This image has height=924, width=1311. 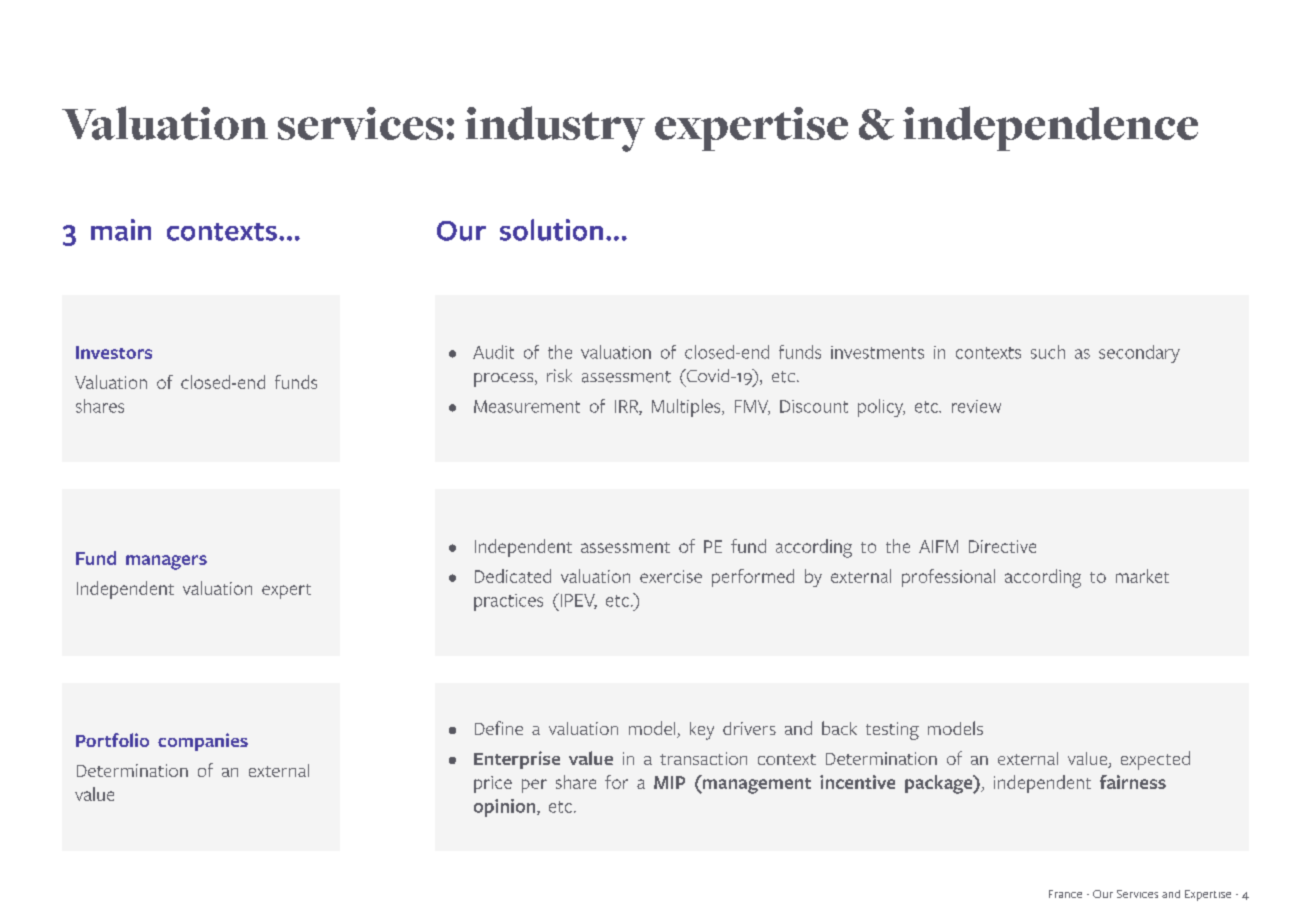 What do you see at coordinates (551, 230) in the image?
I see `solution` at bounding box center [551, 230].
